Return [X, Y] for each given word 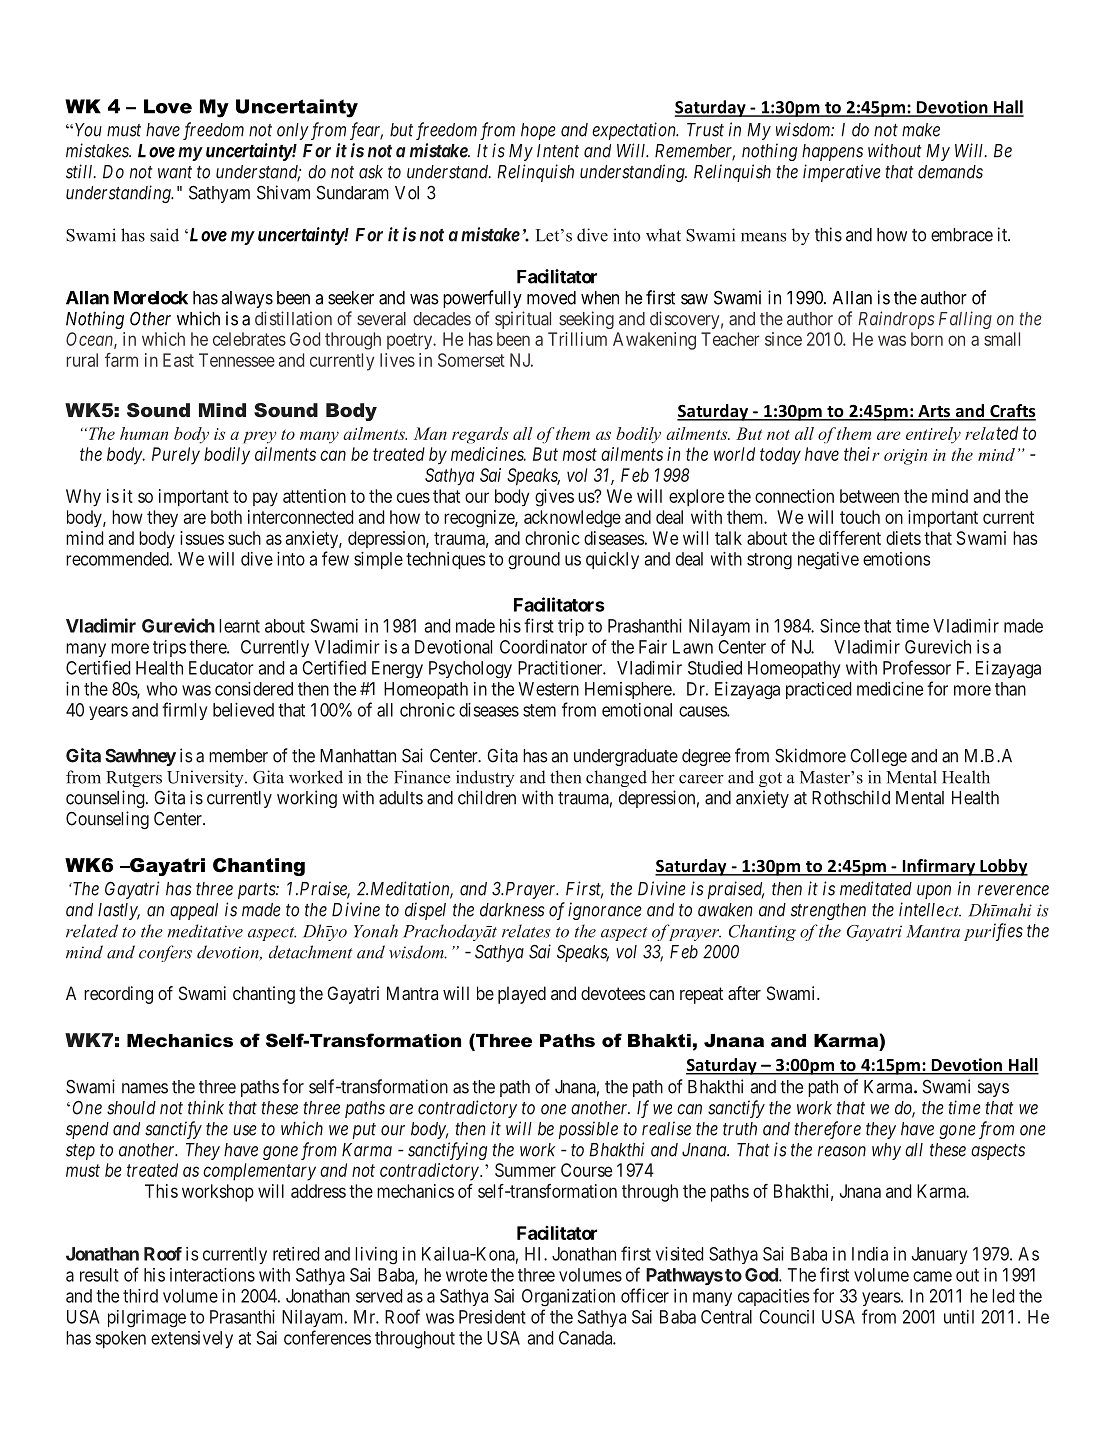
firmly [184, 711]
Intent [558, 151]
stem [539, 710]
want [175, 172]
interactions [212, 1275]
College [878, 757]
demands [950, 172]
